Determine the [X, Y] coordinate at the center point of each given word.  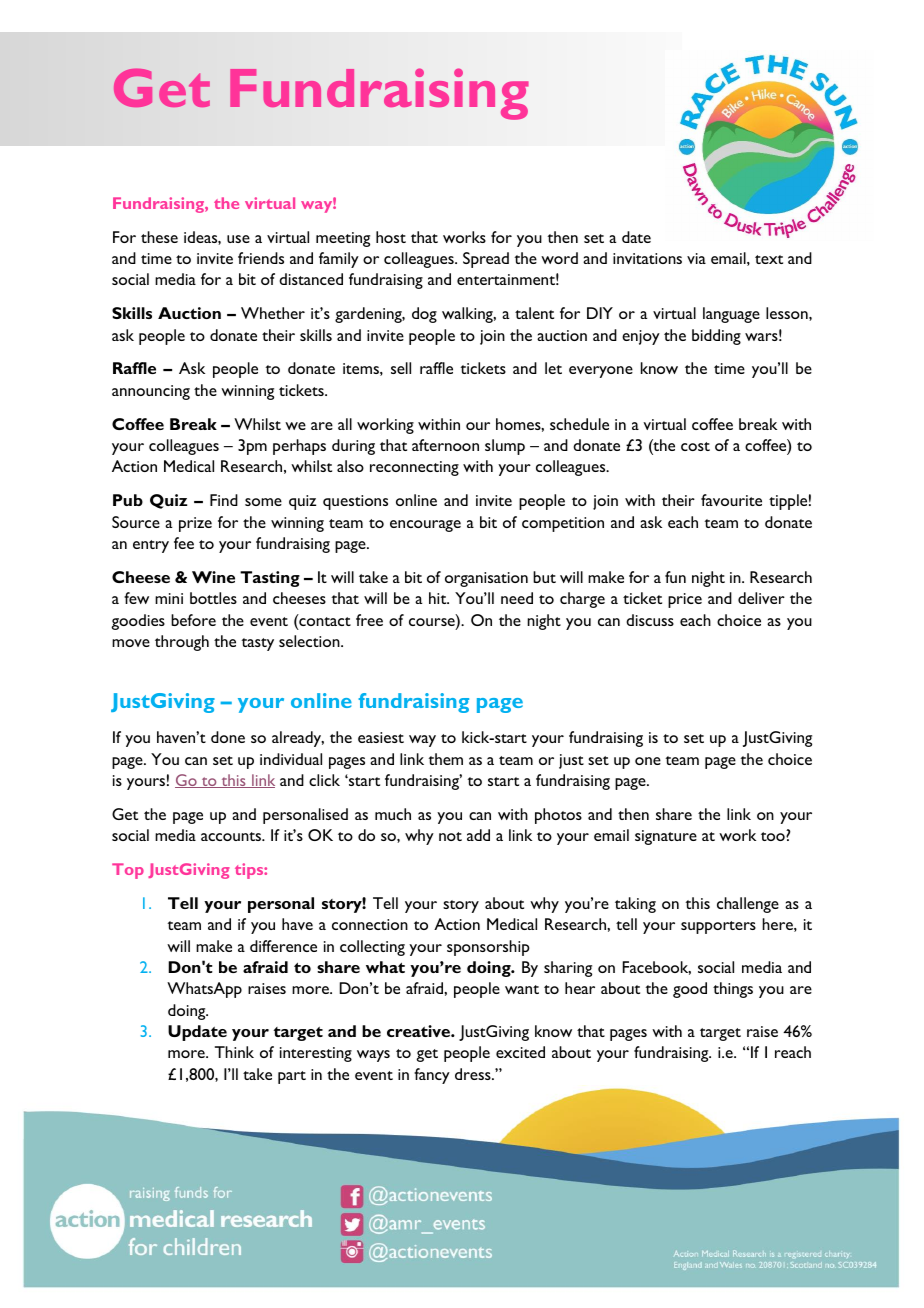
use [238, 239]
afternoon [445, 445]
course [433, 623]
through [182, 643]
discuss [650, 620]
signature [666, 837]
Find [224, 500]
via [696, 258]
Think [234, 1052]
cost [695, 446]
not [450, 836]
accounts [232, 836]
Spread [486, 260]
